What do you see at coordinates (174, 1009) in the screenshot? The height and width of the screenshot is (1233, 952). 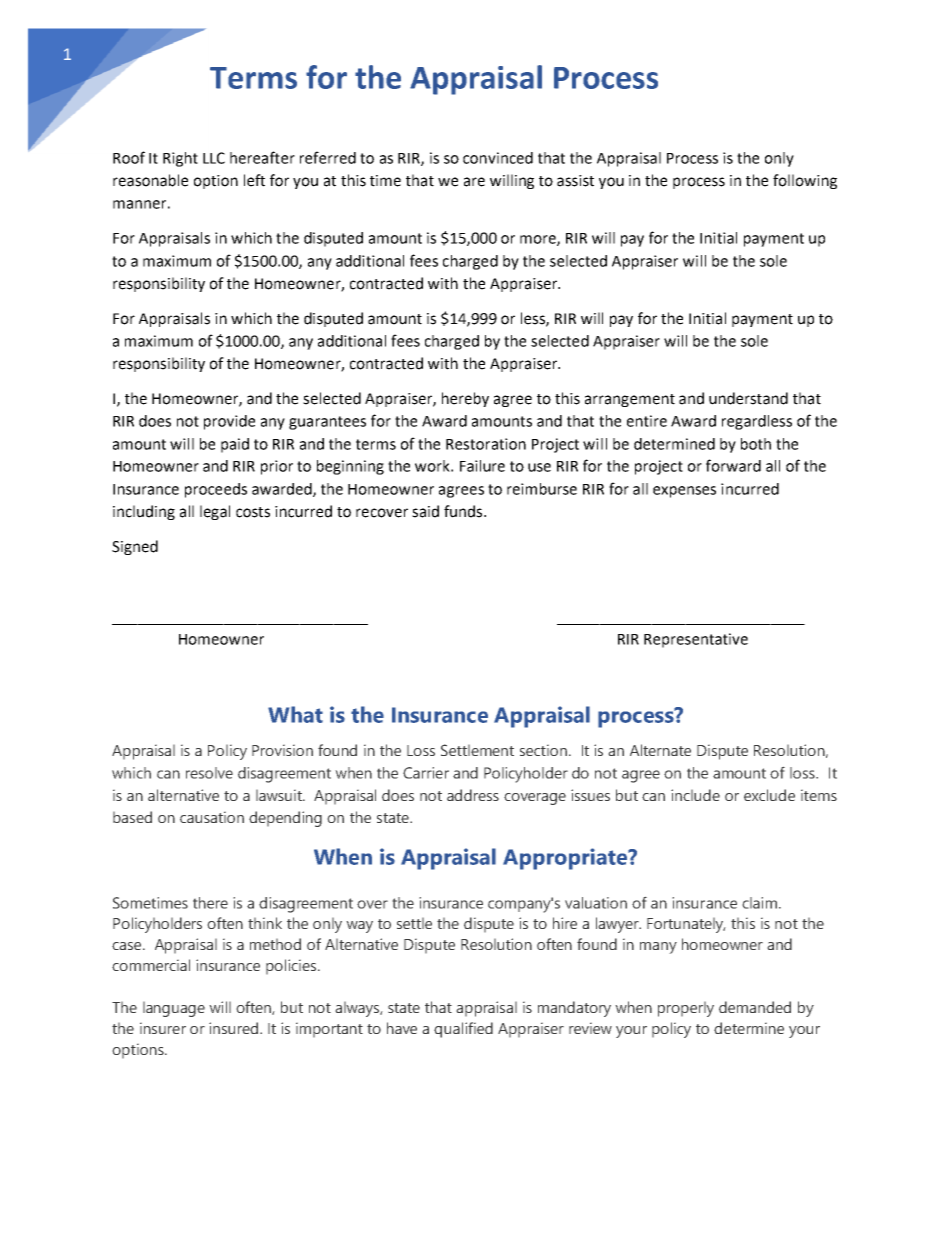 I see `language` at bounding box center [174, 1009].
